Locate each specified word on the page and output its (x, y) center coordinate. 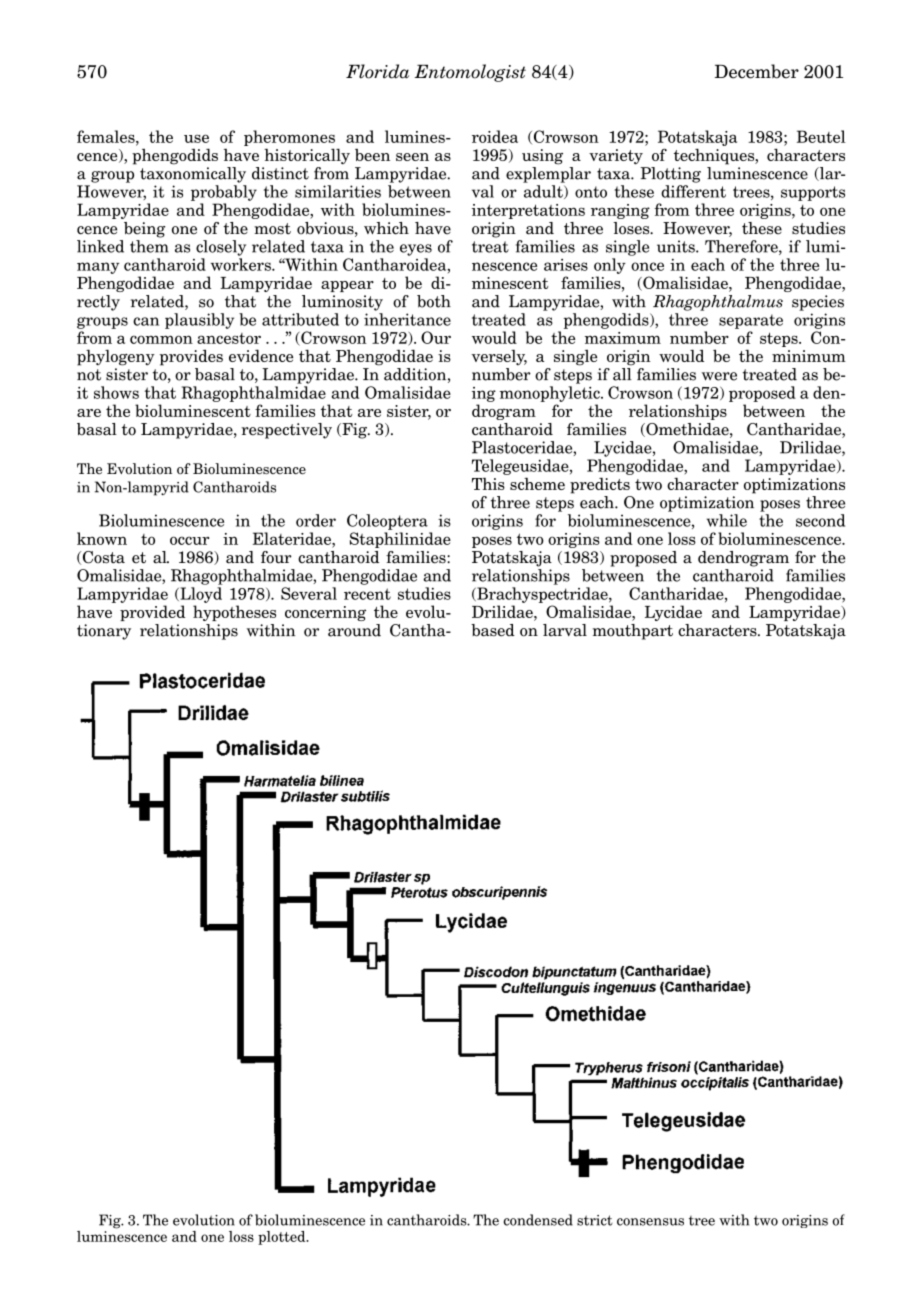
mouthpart (633, 632)
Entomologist (470, 73)
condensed (538, 1220)
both (434, 301)
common (161, 339)
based (493, 630)
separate (751, 321)
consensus (650, 1222)
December (757, 71)
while (727, 520)
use (196, 138)
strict (595, 1220)
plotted (283, 1238)
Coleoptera (387, 522)
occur (189, 540)
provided (152, 613)
